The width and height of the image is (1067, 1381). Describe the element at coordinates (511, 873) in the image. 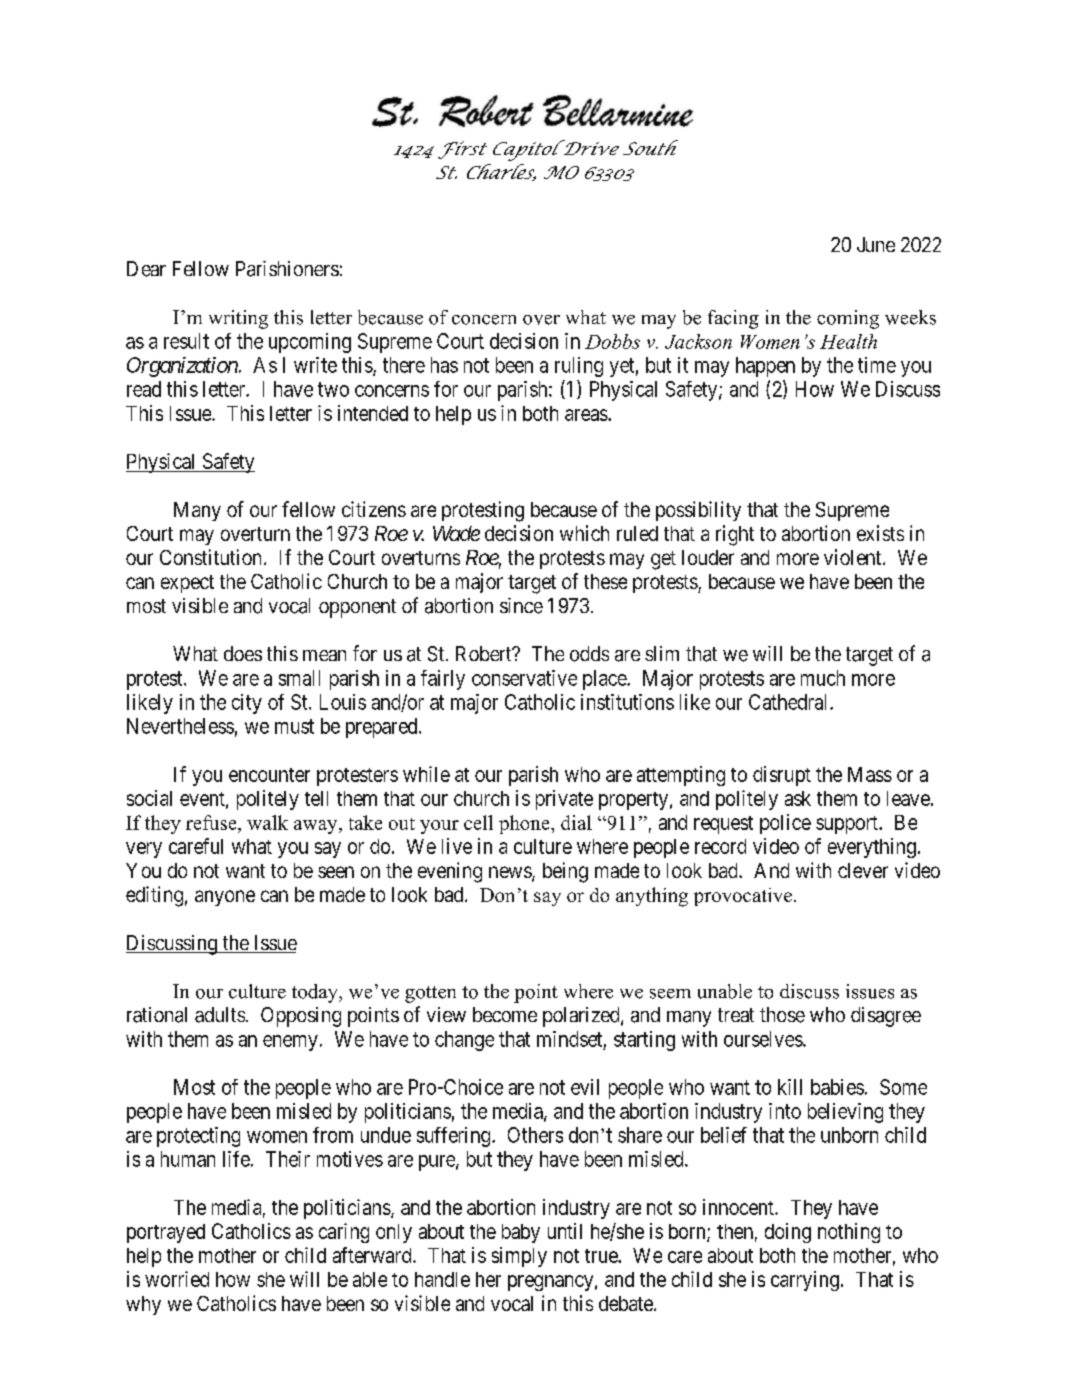

I see `news` at that location.
